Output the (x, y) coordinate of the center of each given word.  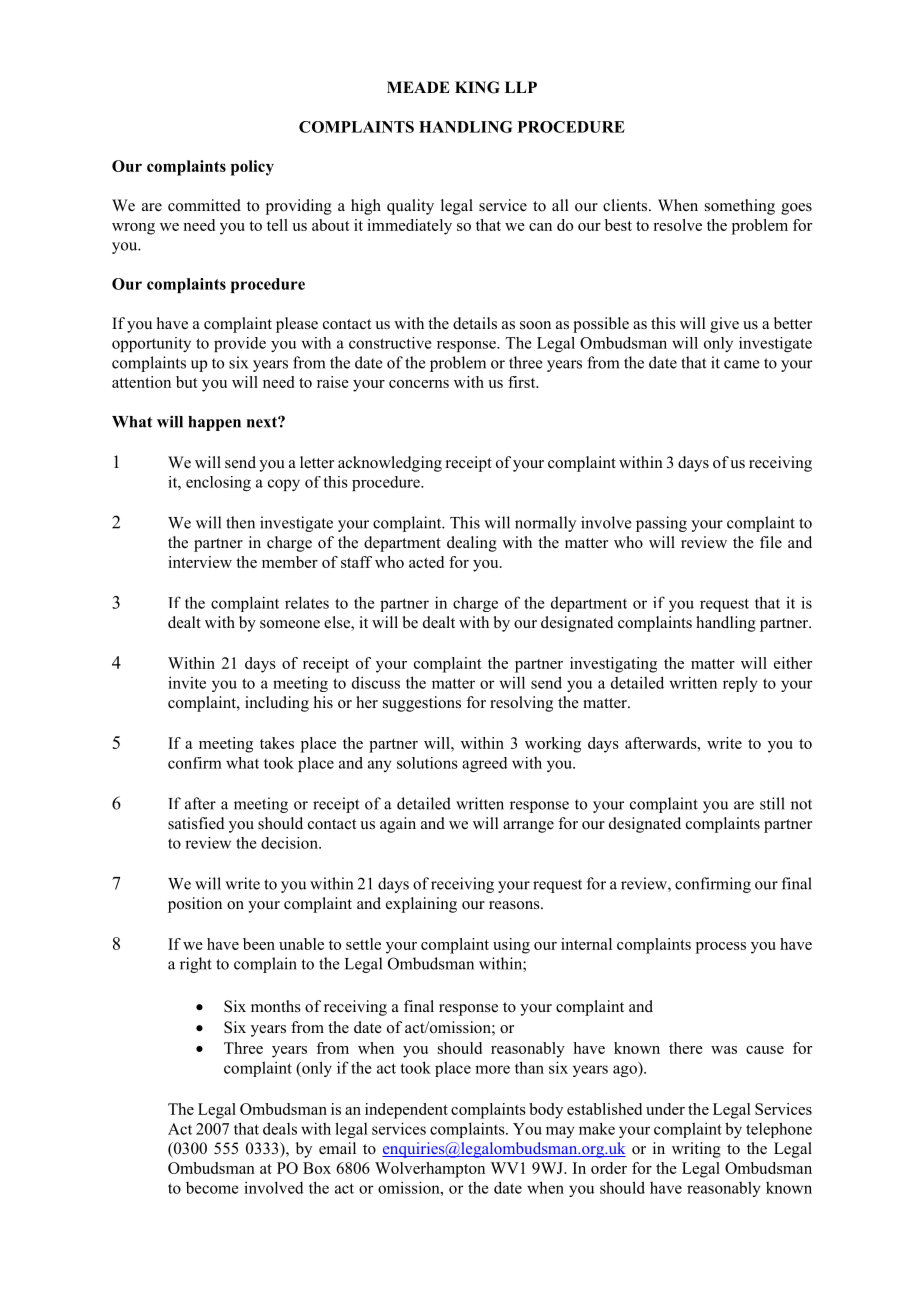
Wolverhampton (430, 1170)
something (740, 207)
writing (696, 1150)
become (212, 1188)
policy (252, 168)
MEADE (418, 87)
